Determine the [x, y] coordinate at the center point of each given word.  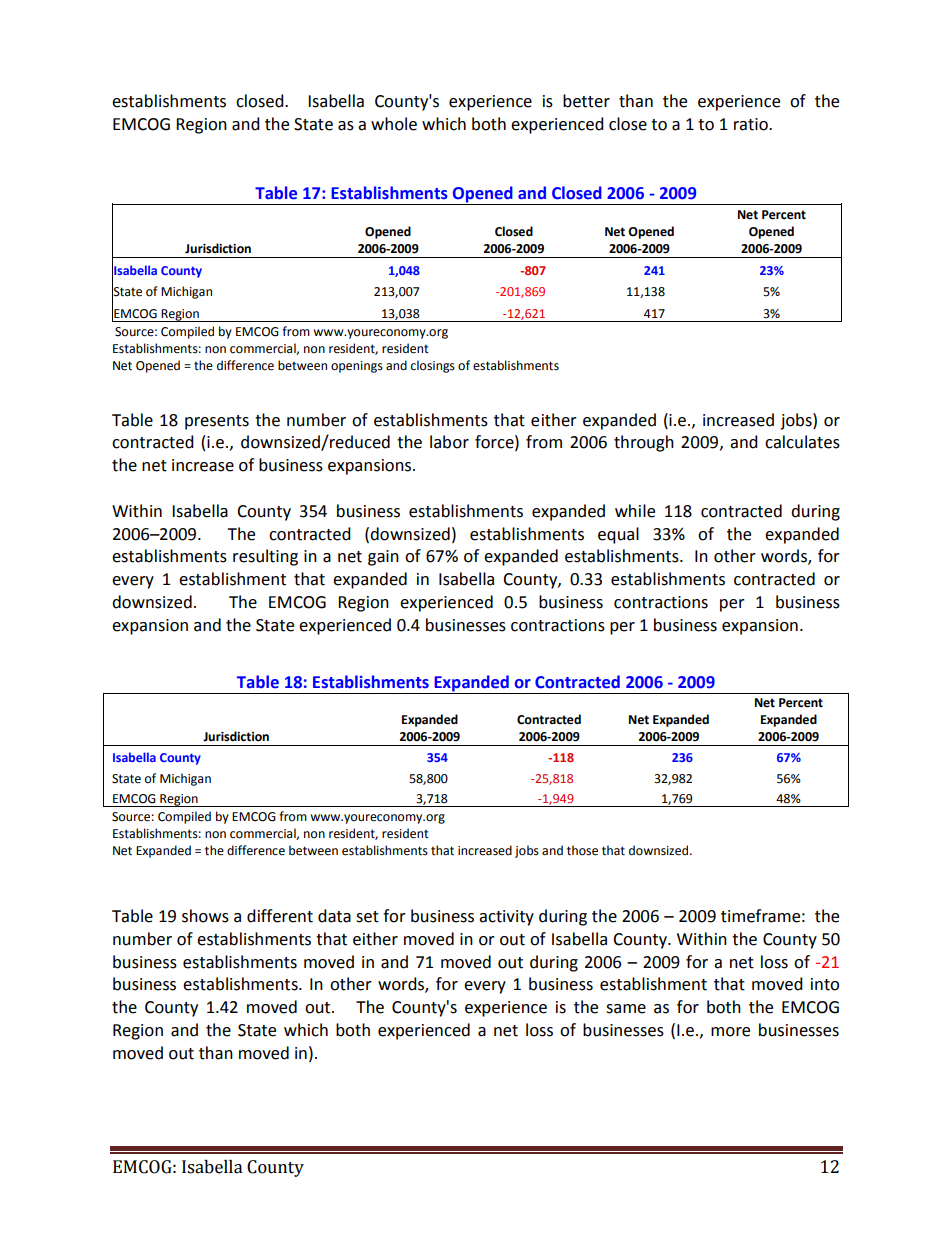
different [280, 916]
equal [618, 535]
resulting [265, 557]
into [825, 984]
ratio [752, 124]
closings [433, 366]
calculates [802, 442]
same [626, 1009]
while [635, 511]
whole [394, 124]
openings [357, 367]
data [334, 916]
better [586, 101]
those [582, 850]
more [730, 1032]
